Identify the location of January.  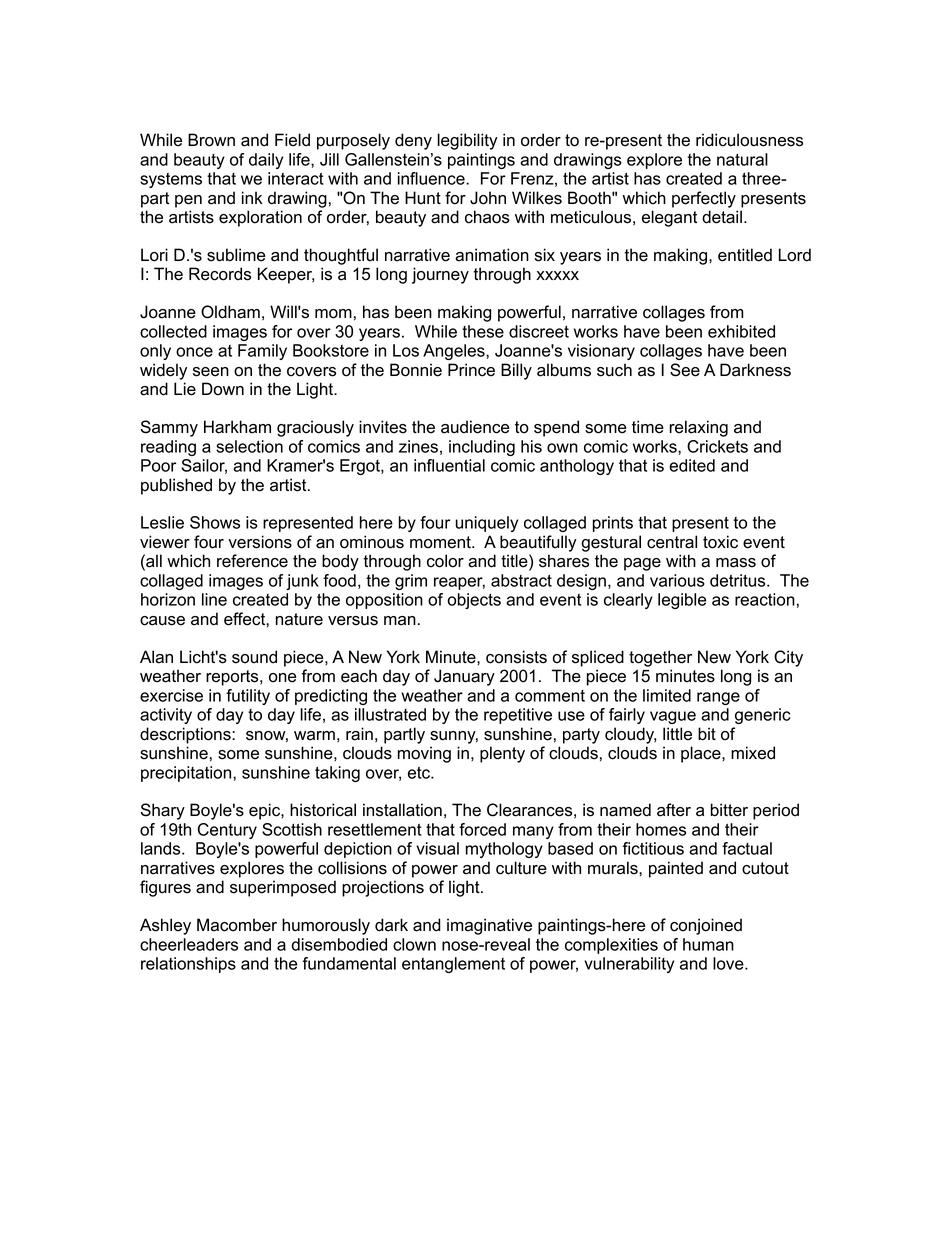
(464, 677).
